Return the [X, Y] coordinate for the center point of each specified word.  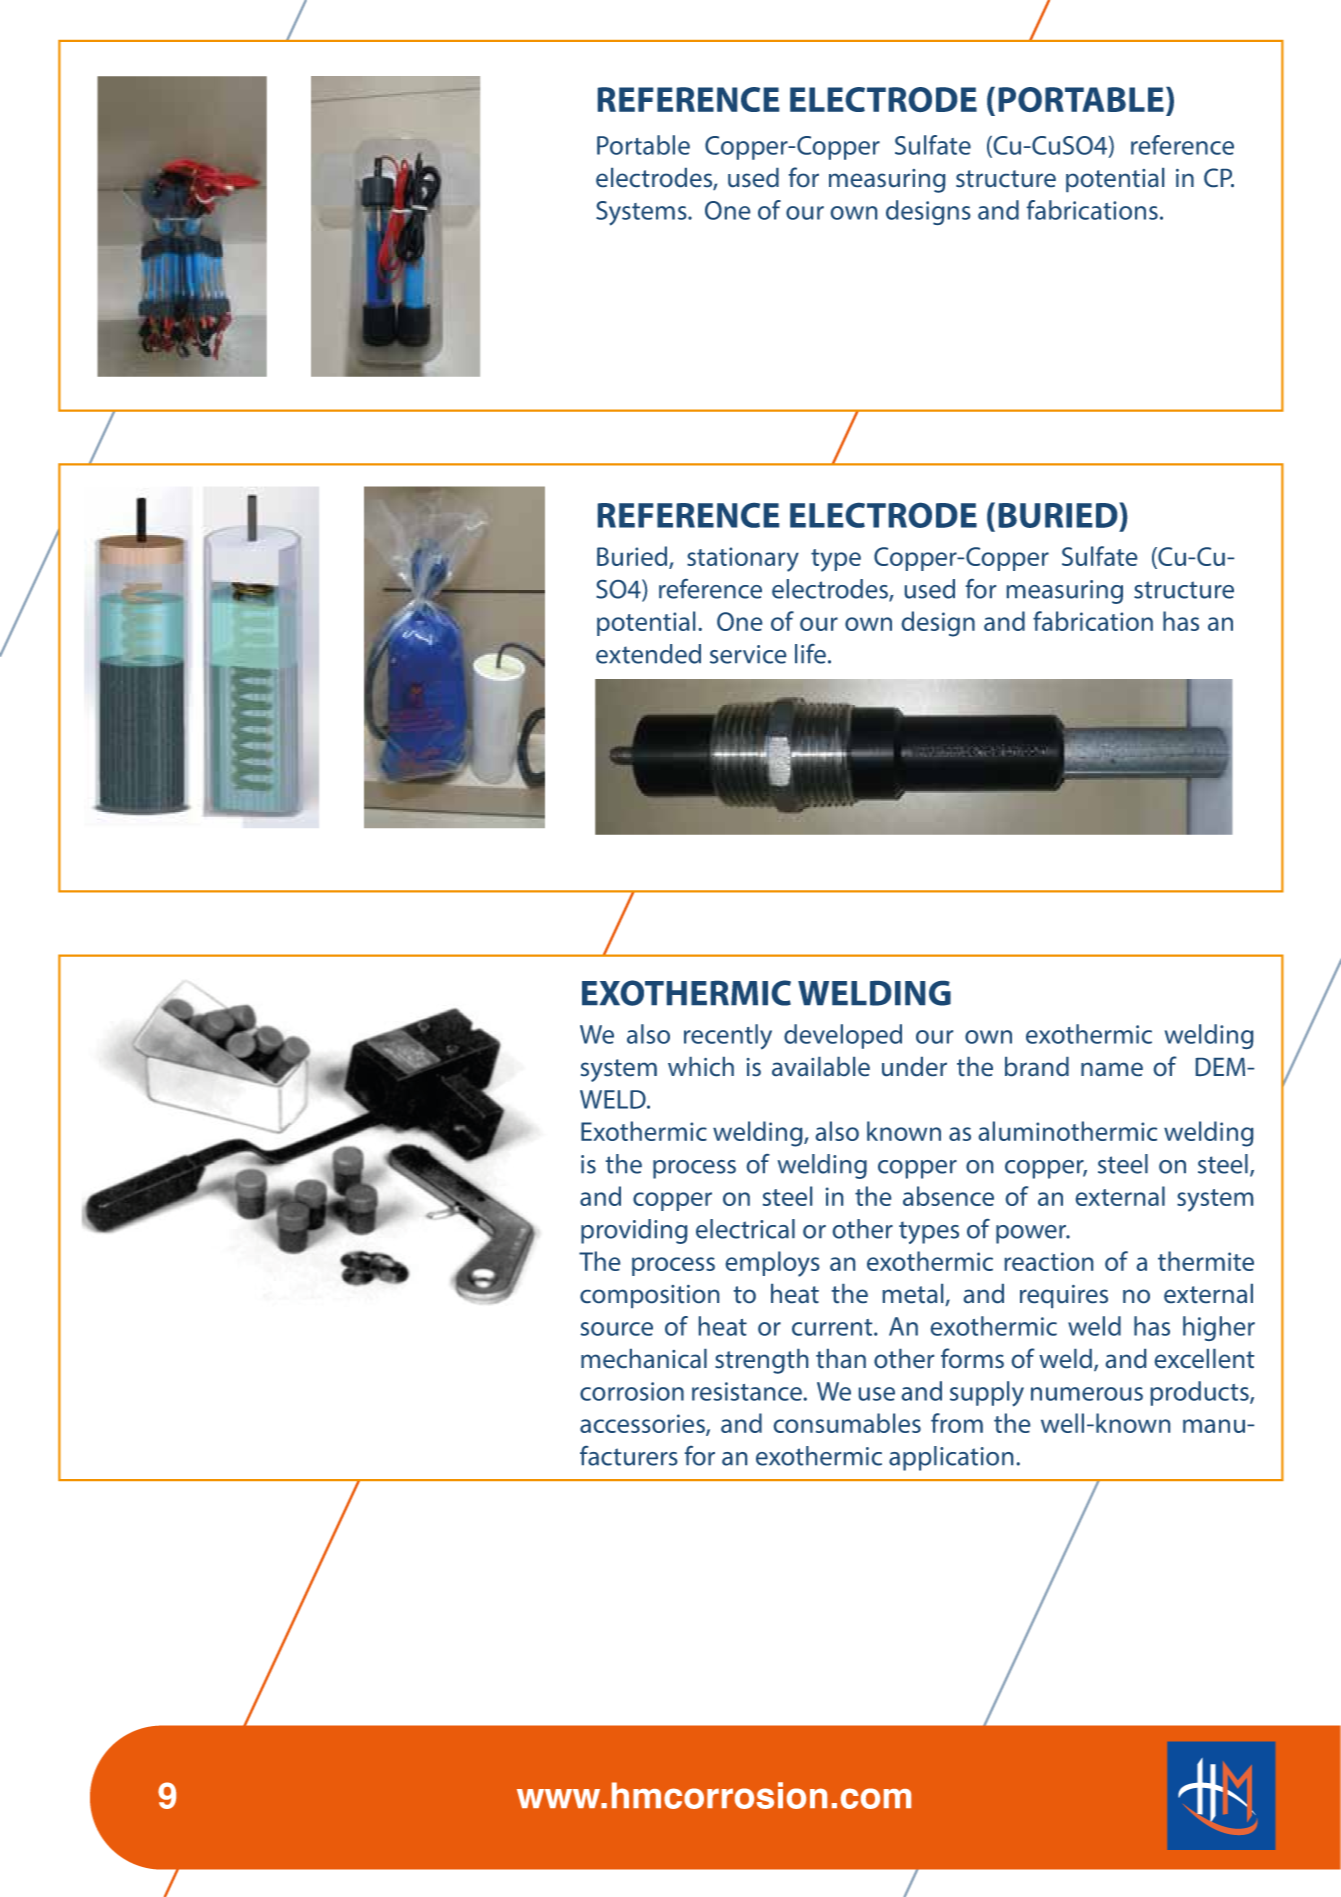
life [812, 654]
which [701, 1066]
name [1112, 1069]
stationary [743, 559]
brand [1037, 1066]
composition [649, 1296]
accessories [643, 1425]
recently [728, 1037]
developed [843, 1036]
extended [648, 654]
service [748, 654]
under [914, 1066]
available [821, 1066]
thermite [1206, 1261]
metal [914, 1295]
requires [1064, 1296]
